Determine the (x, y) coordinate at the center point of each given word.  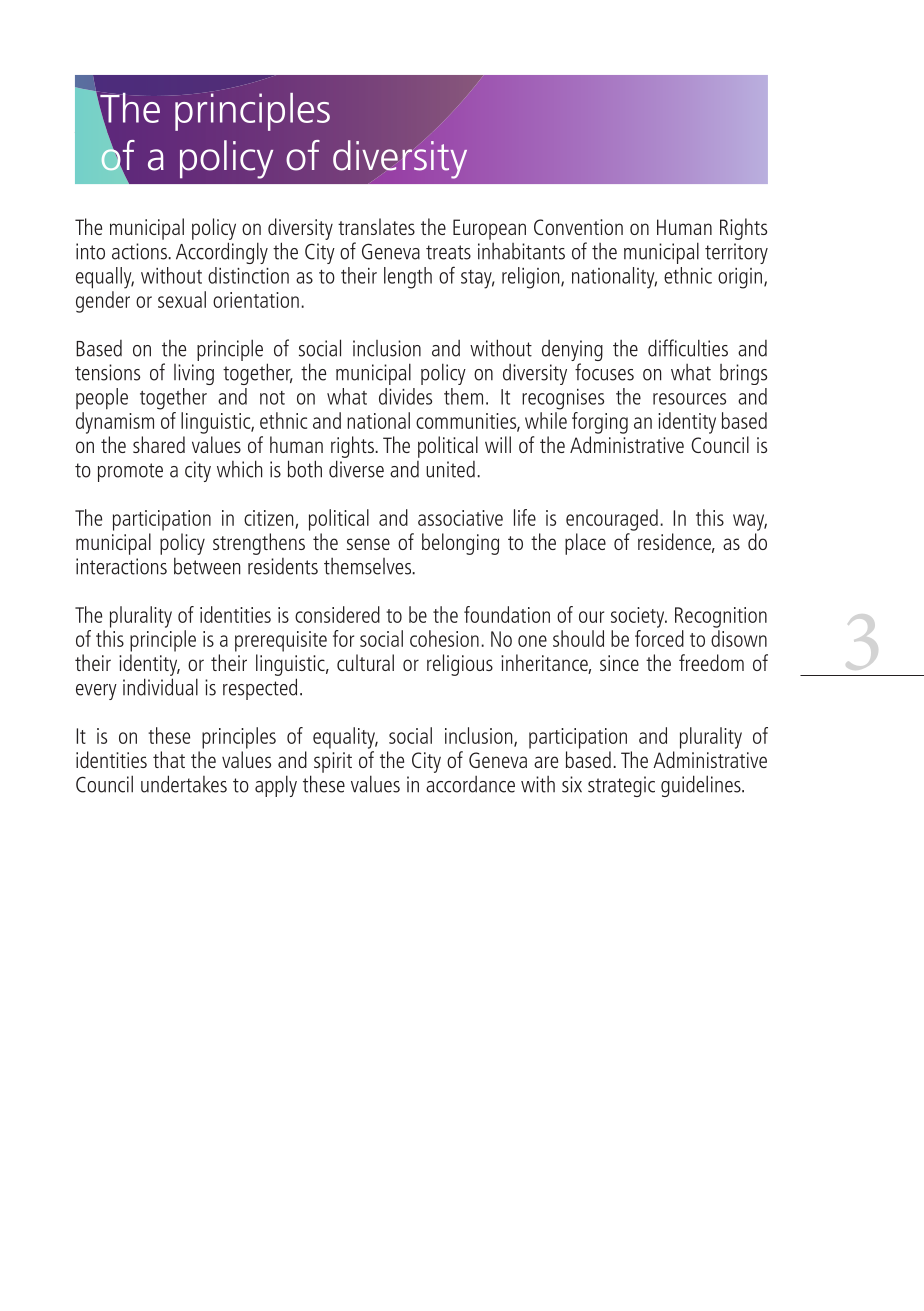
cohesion (444, 638)
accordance (470, 784)
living (194, 374)
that (169, 759)
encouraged (612, 520)
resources (689, 399)
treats (448, 252)
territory (736, 253)
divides (405, 396)
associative (460, 518)
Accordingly (222, 253)
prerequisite (281, 641)
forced (659, 638)
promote (130, 472)
